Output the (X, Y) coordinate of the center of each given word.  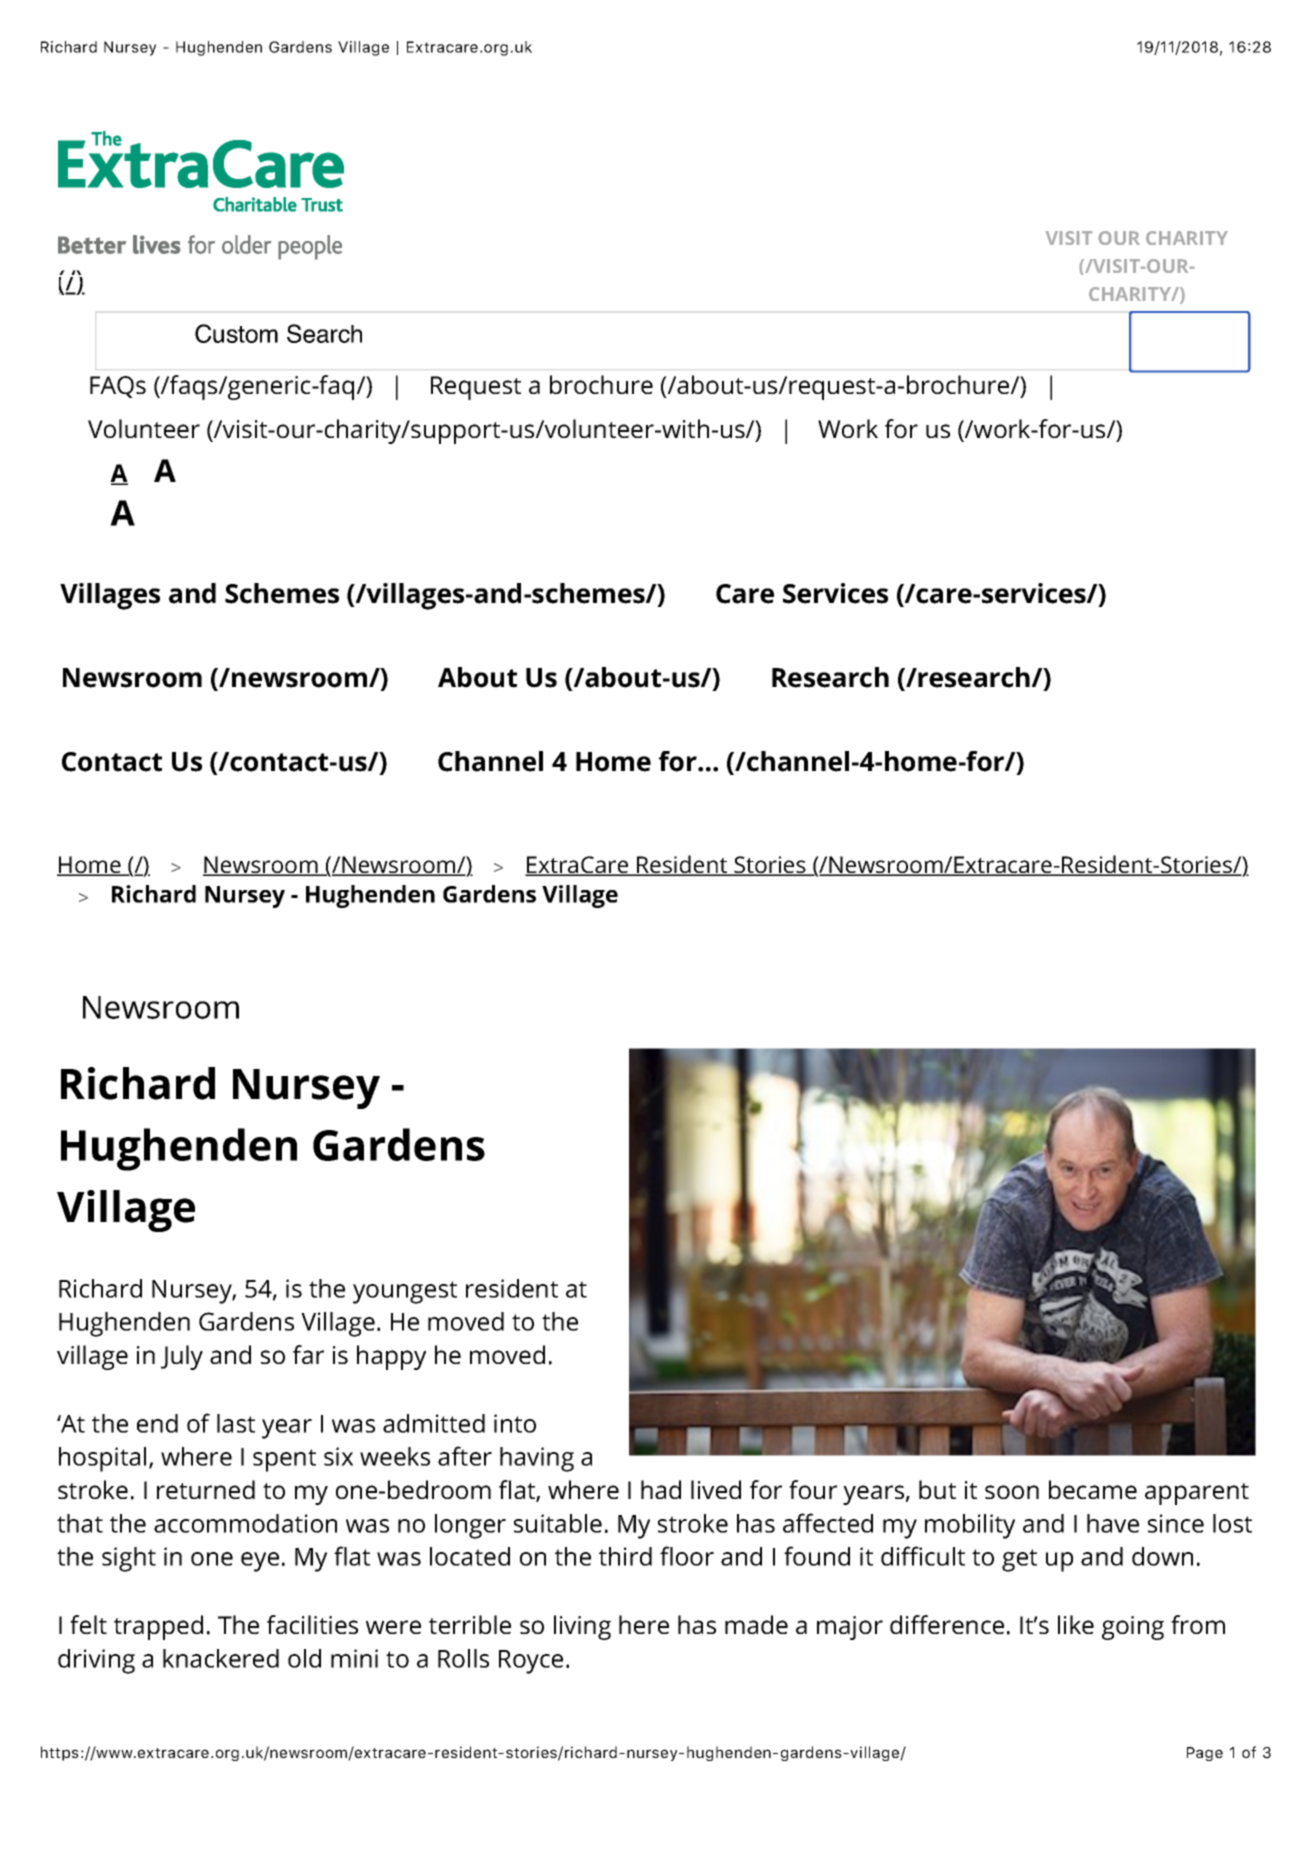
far (308, 1354)
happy (391, 1357)
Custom (236, 333)
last (236, 1423)
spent (284, 1460)
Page (1205, 1754)
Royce (531, 1662)
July (182, 1357)
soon (1012, 1492)
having (537, 1459)
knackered (221, 1658)
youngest (405, 1292)
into (515, 1423)
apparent (1197, 1494)
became (1093, 1489)
